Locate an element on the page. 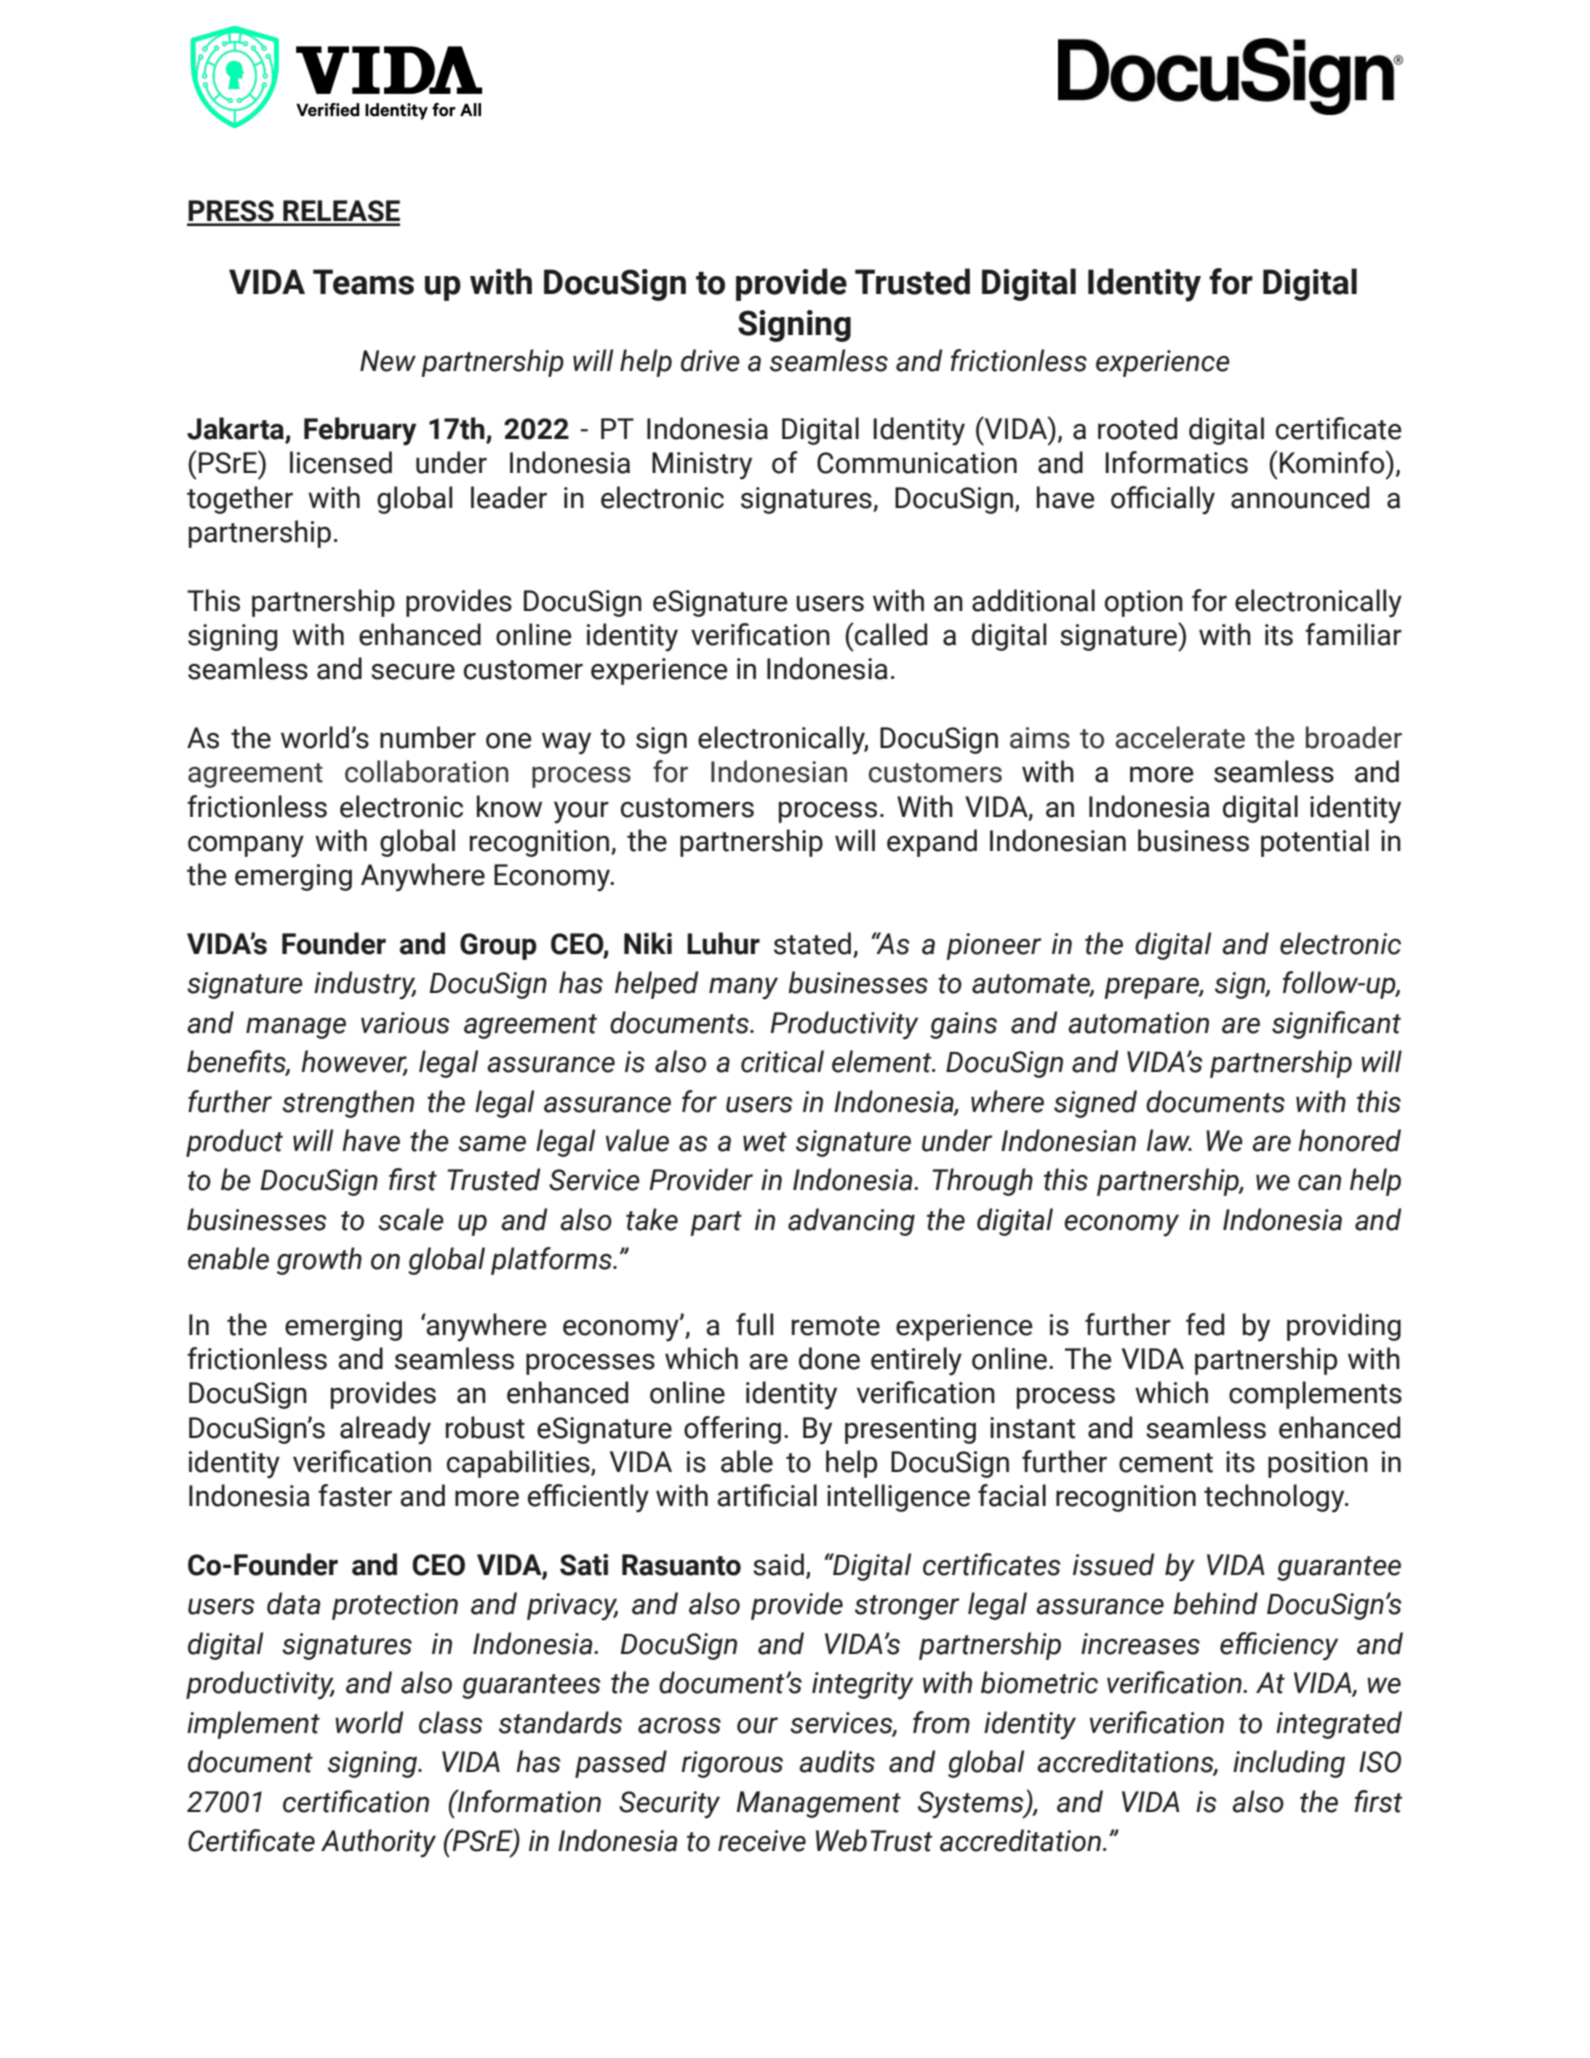  rooted is located at coordinates (1137, 428).
